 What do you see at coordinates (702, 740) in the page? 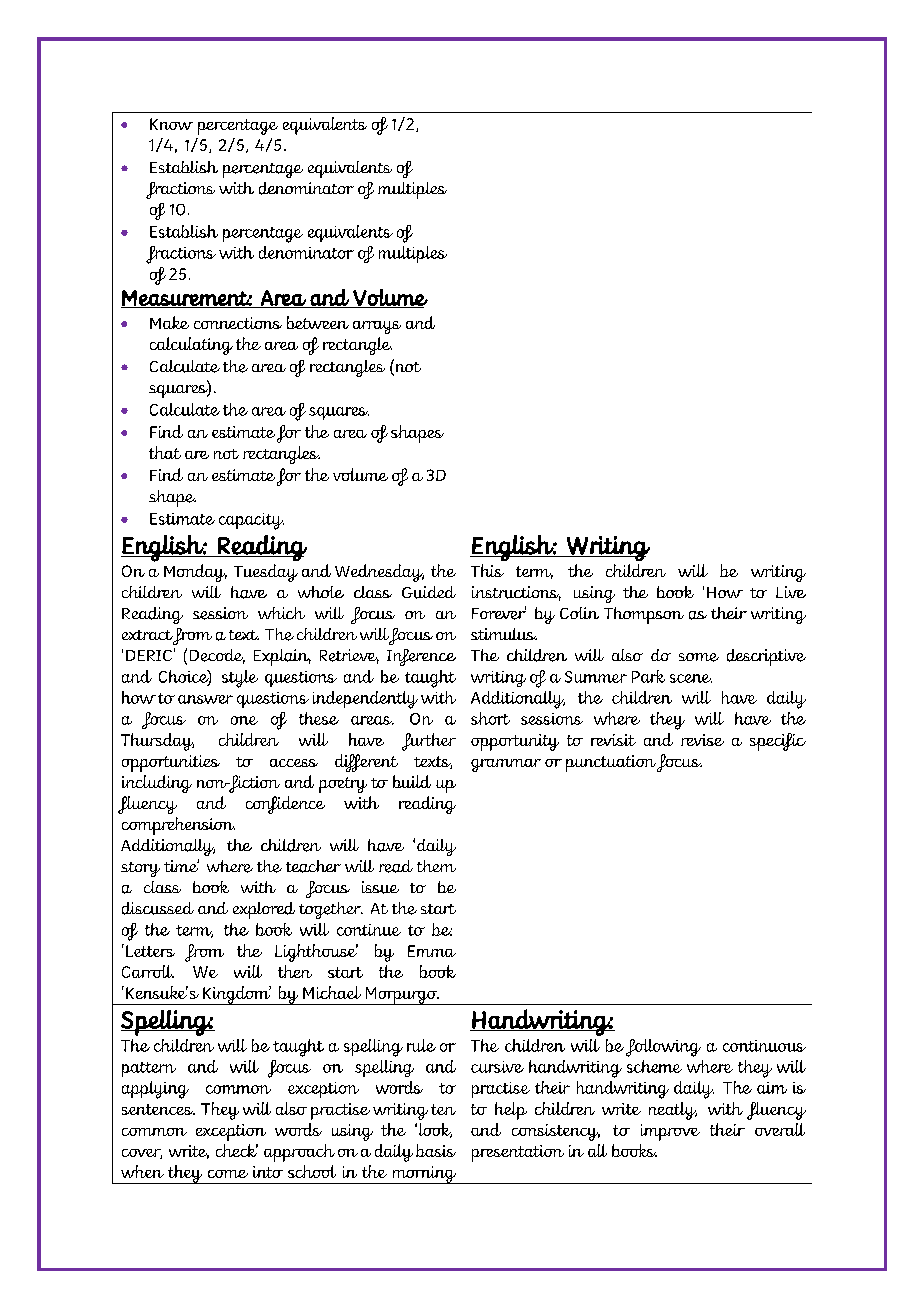
I see `revise` at bounding box center [702, 740].
